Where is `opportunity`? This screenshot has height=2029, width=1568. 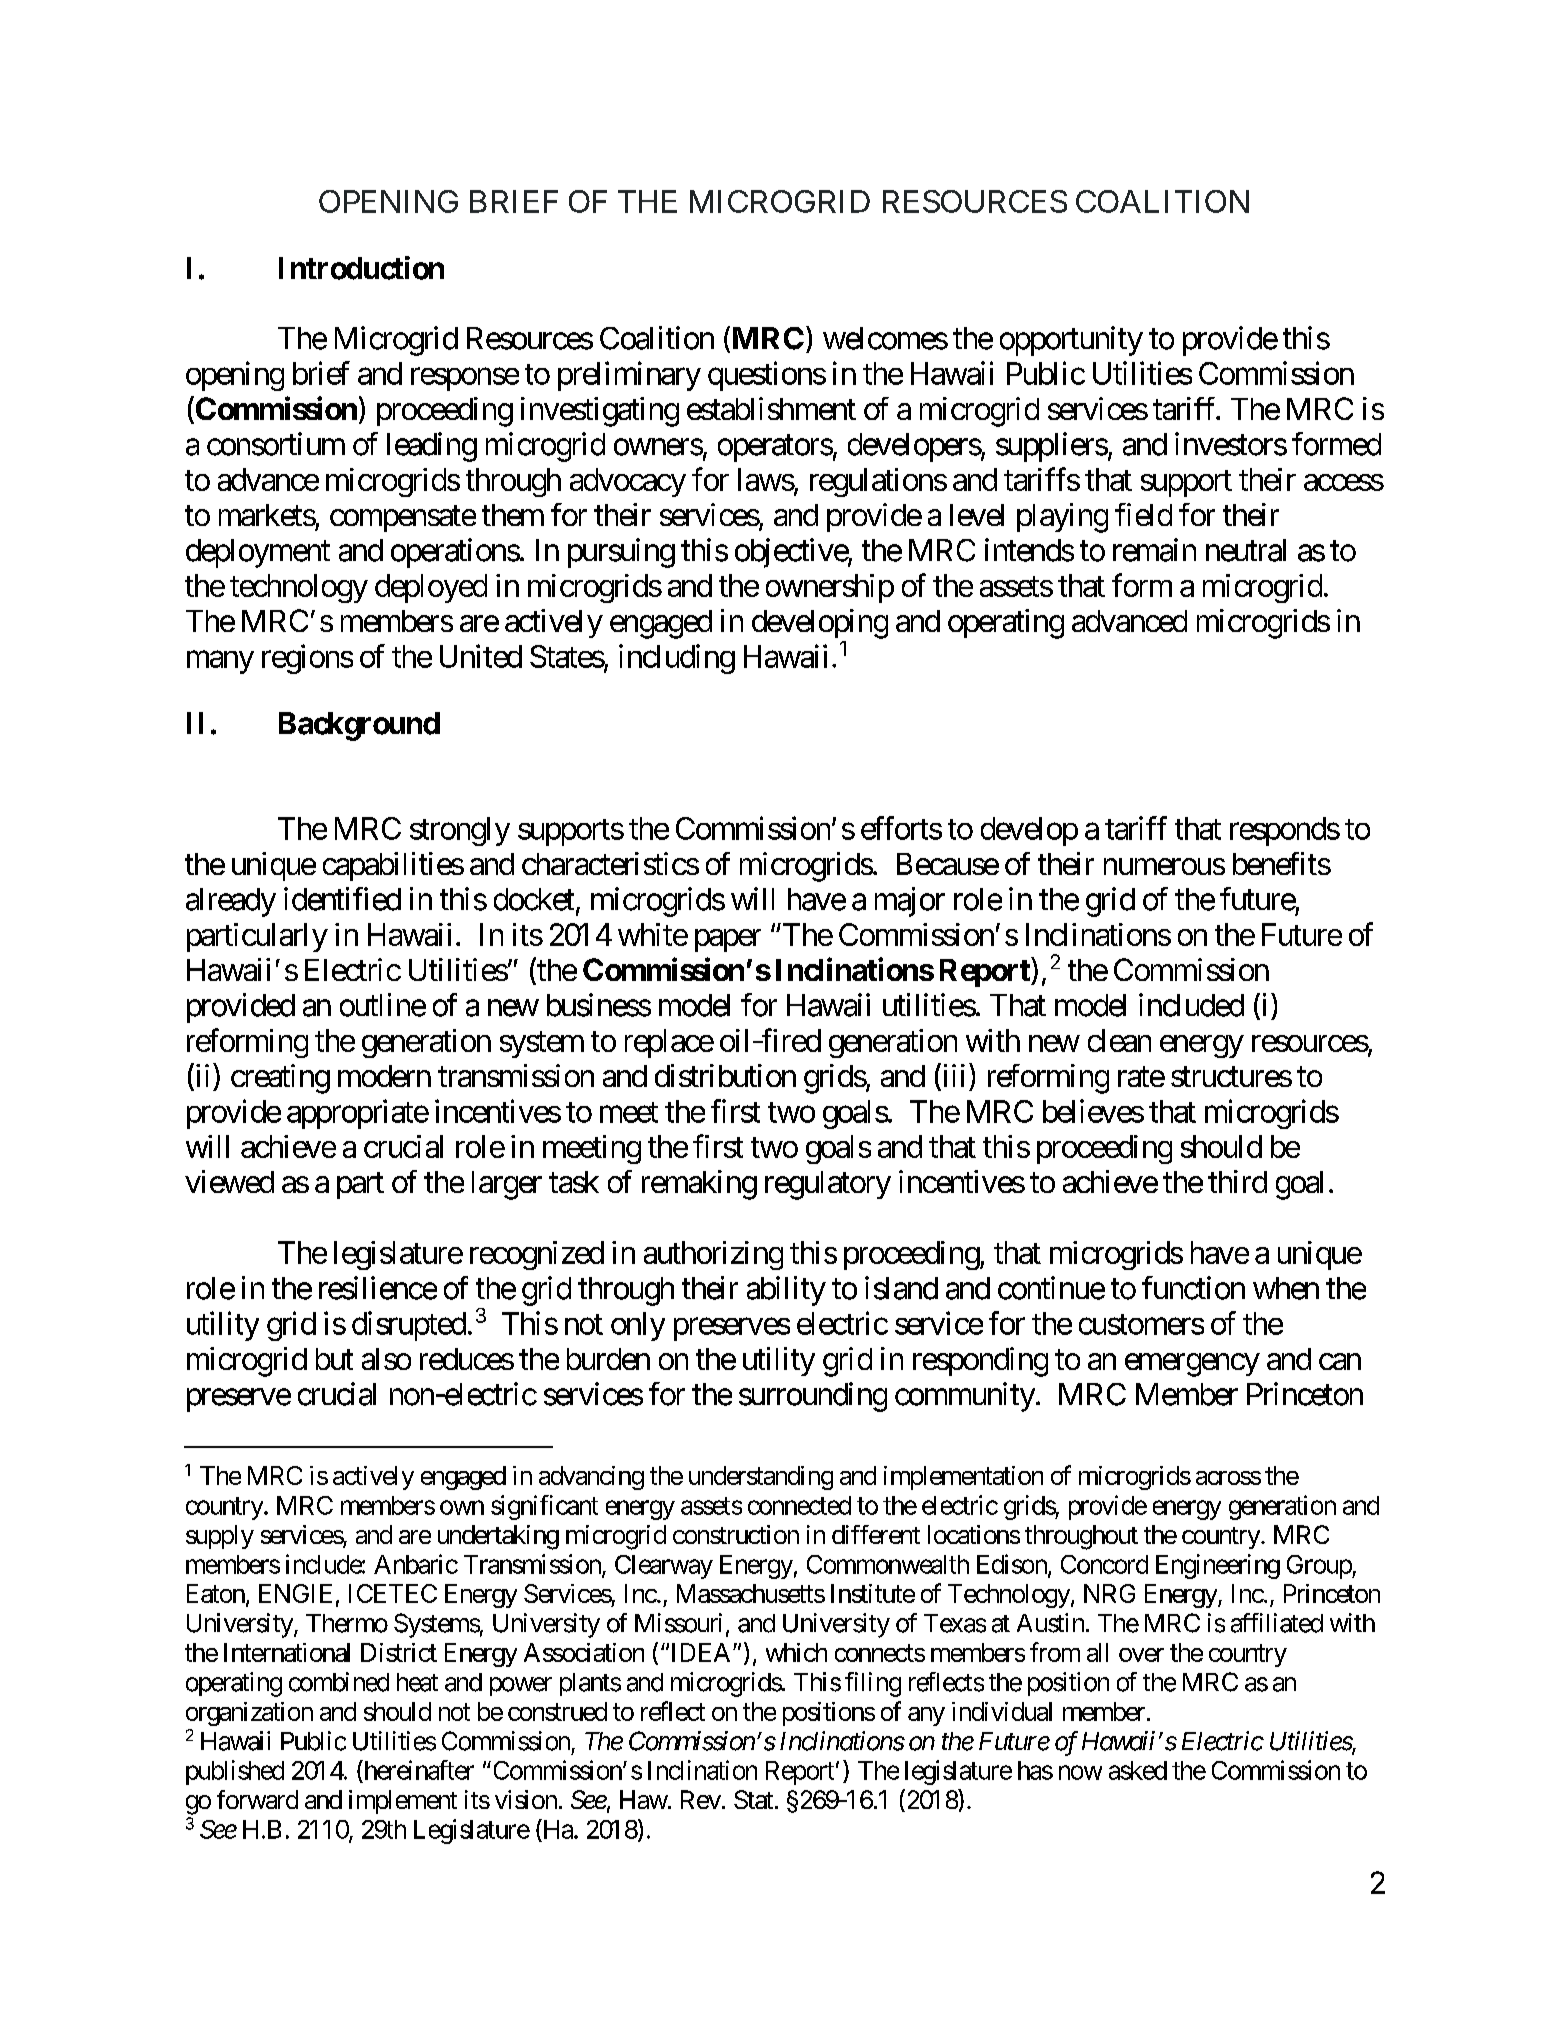
opportunity is located at coordinates (1071, 341).
